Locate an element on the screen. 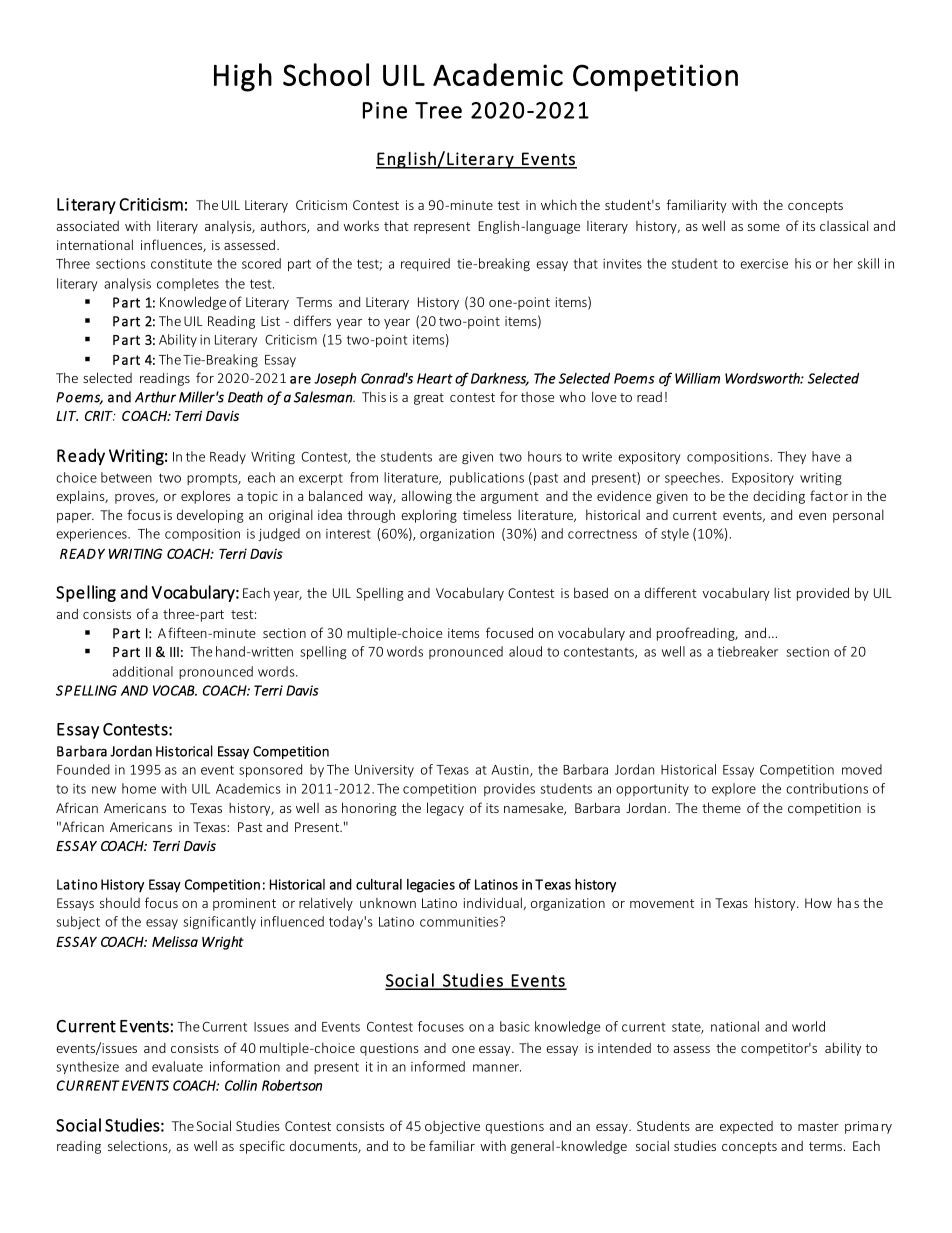 This screenshot has height=1233, width=952. between is located at coordinates (126, 477).
